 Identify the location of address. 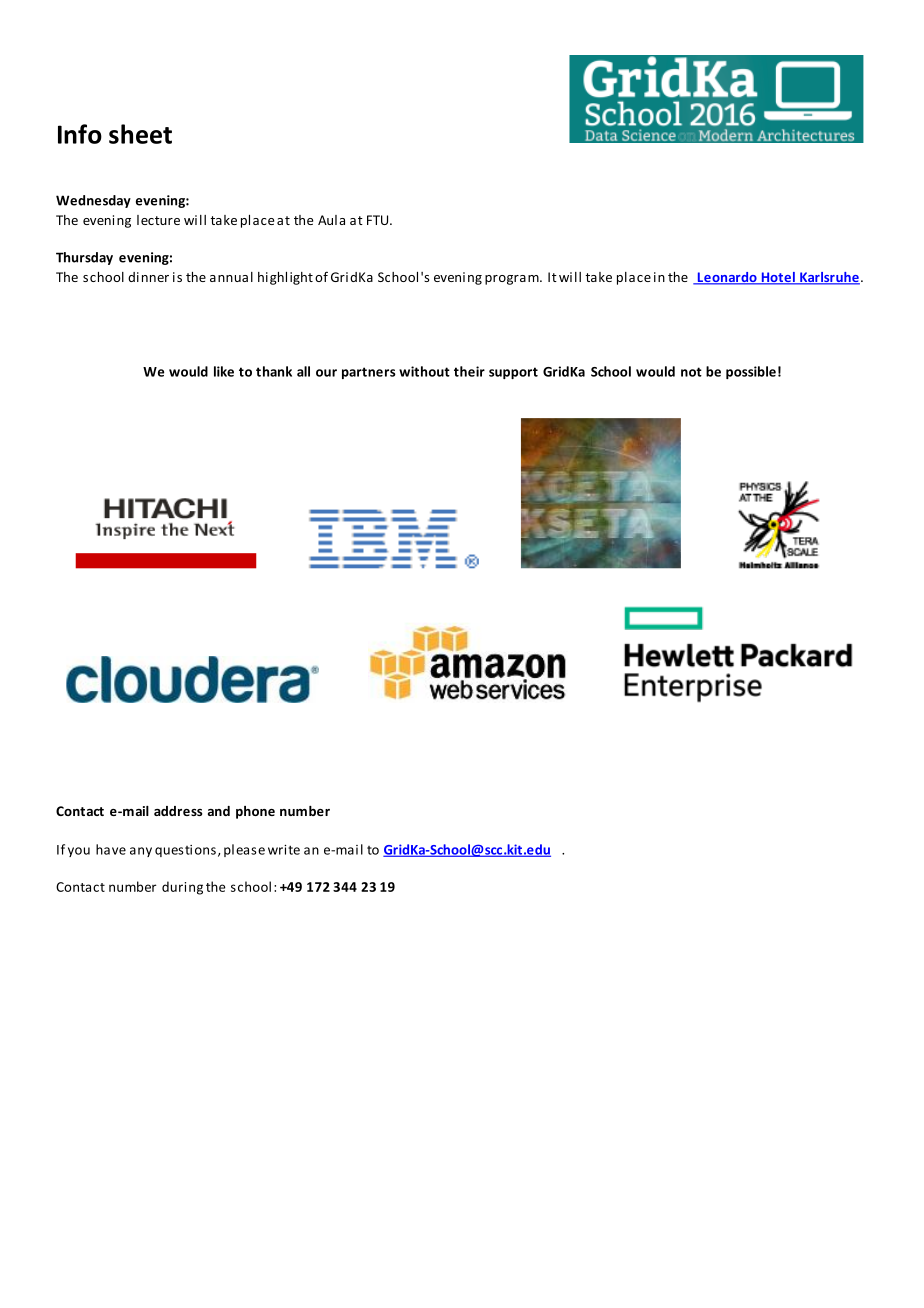
(178, 811).
